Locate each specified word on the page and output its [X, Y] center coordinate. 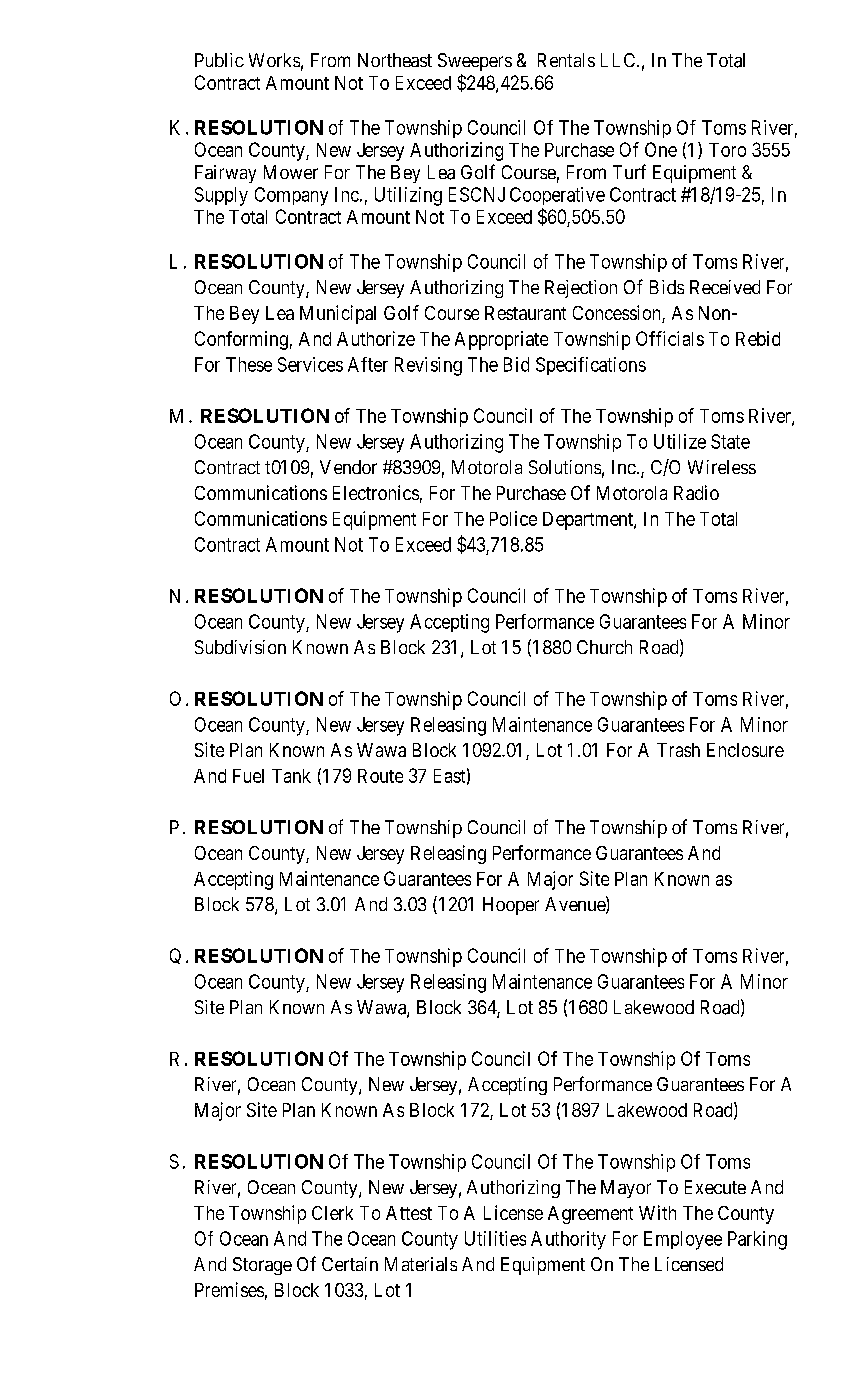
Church [604, 647]
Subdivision [240, 647]
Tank [291, 776]
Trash [678, 750]
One [661, 149]
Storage [262, 1266]
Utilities [495, 1238]
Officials [670, 338]
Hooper [511, 906]
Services [310, 364]
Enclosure [745, 750]
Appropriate [501, 340]
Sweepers [475, 62]
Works [274, 60]
